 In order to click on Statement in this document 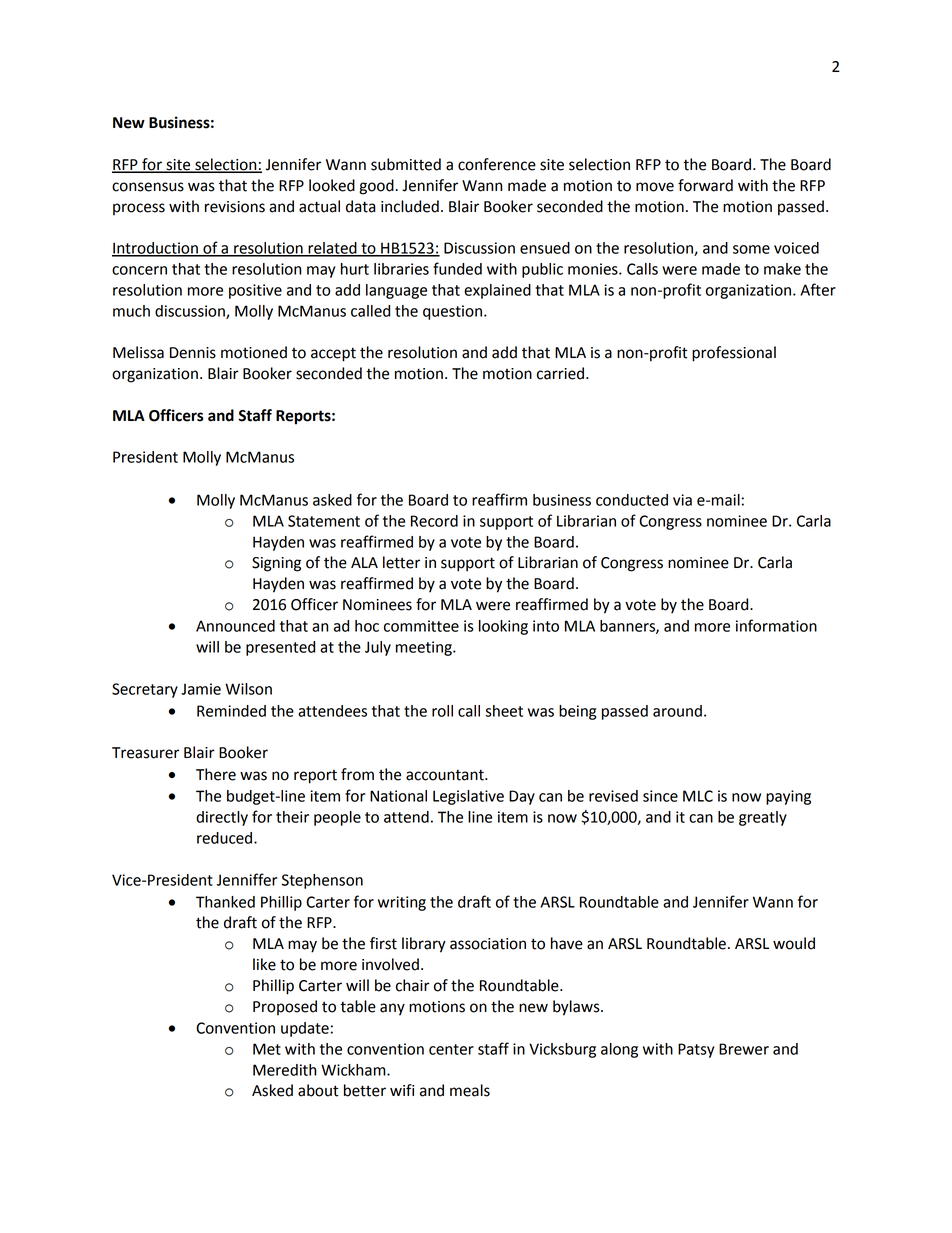, I will do `click(324, 521)`.
